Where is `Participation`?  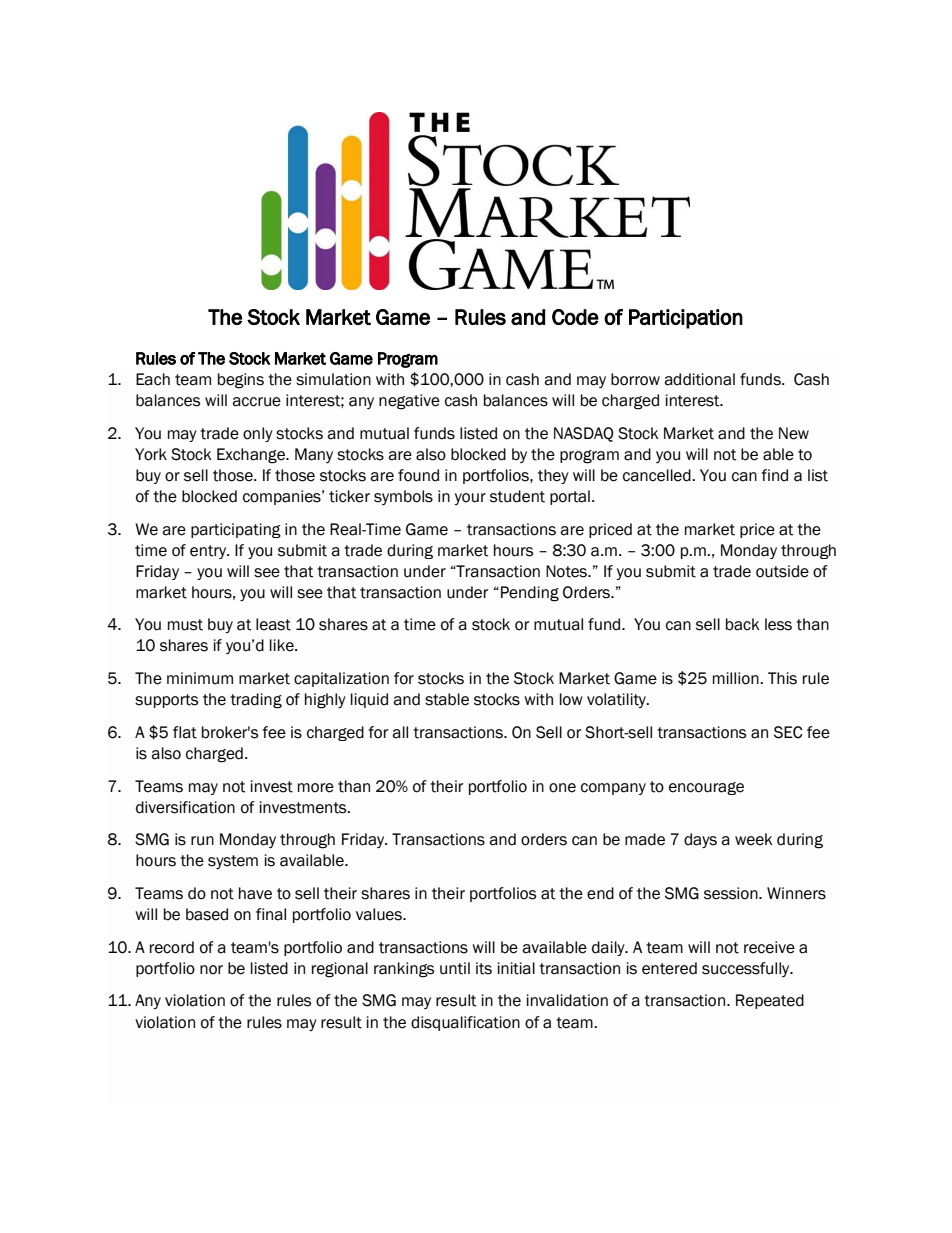 Participation is located at coordinates (686, 319).
